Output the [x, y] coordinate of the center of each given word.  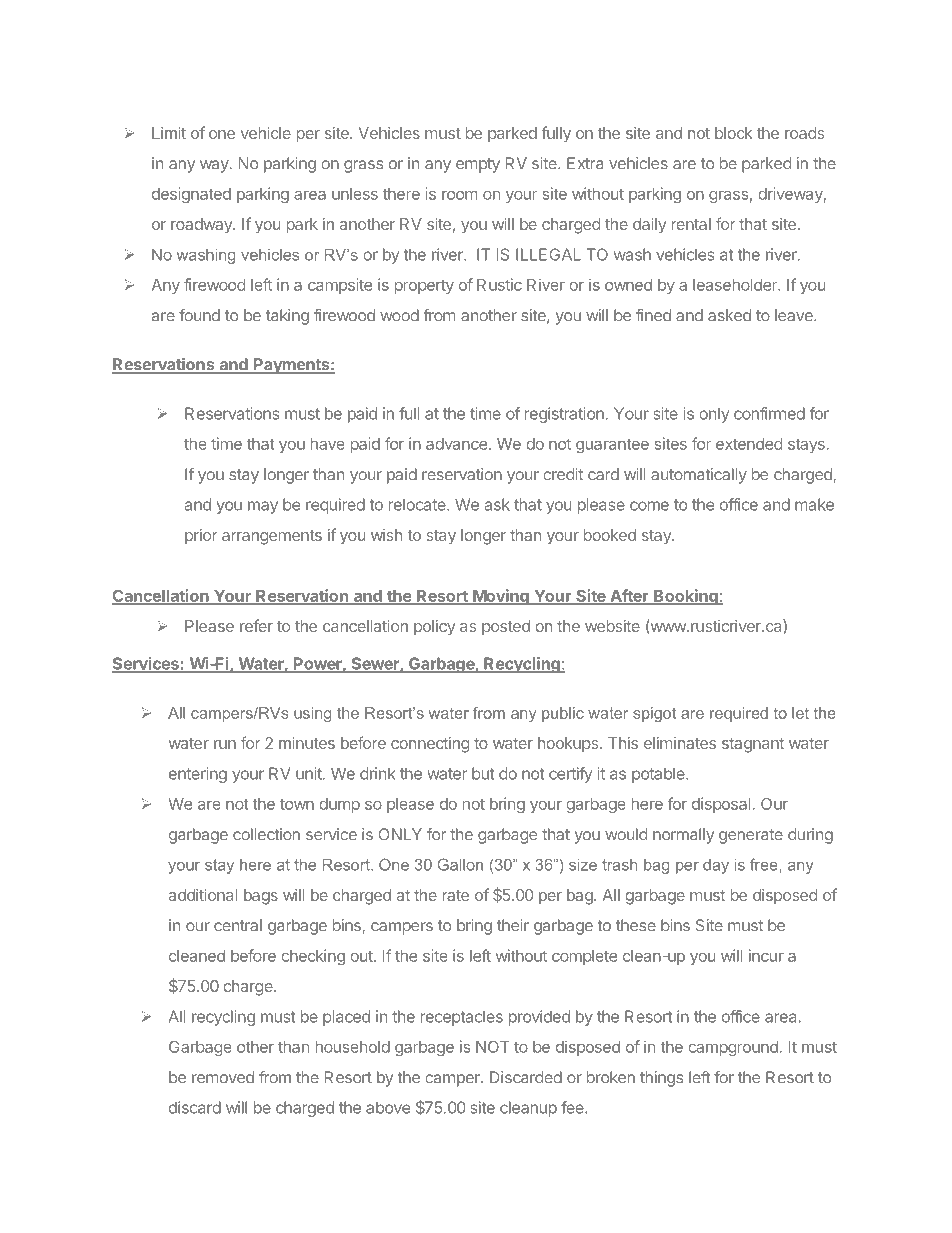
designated [191, 195]
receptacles [462, 1018]
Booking [686, 597]
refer [256, 625]
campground [734, 1048]
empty [478, 165]
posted [506, 628]
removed [223, 1077]
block [734, 133]
